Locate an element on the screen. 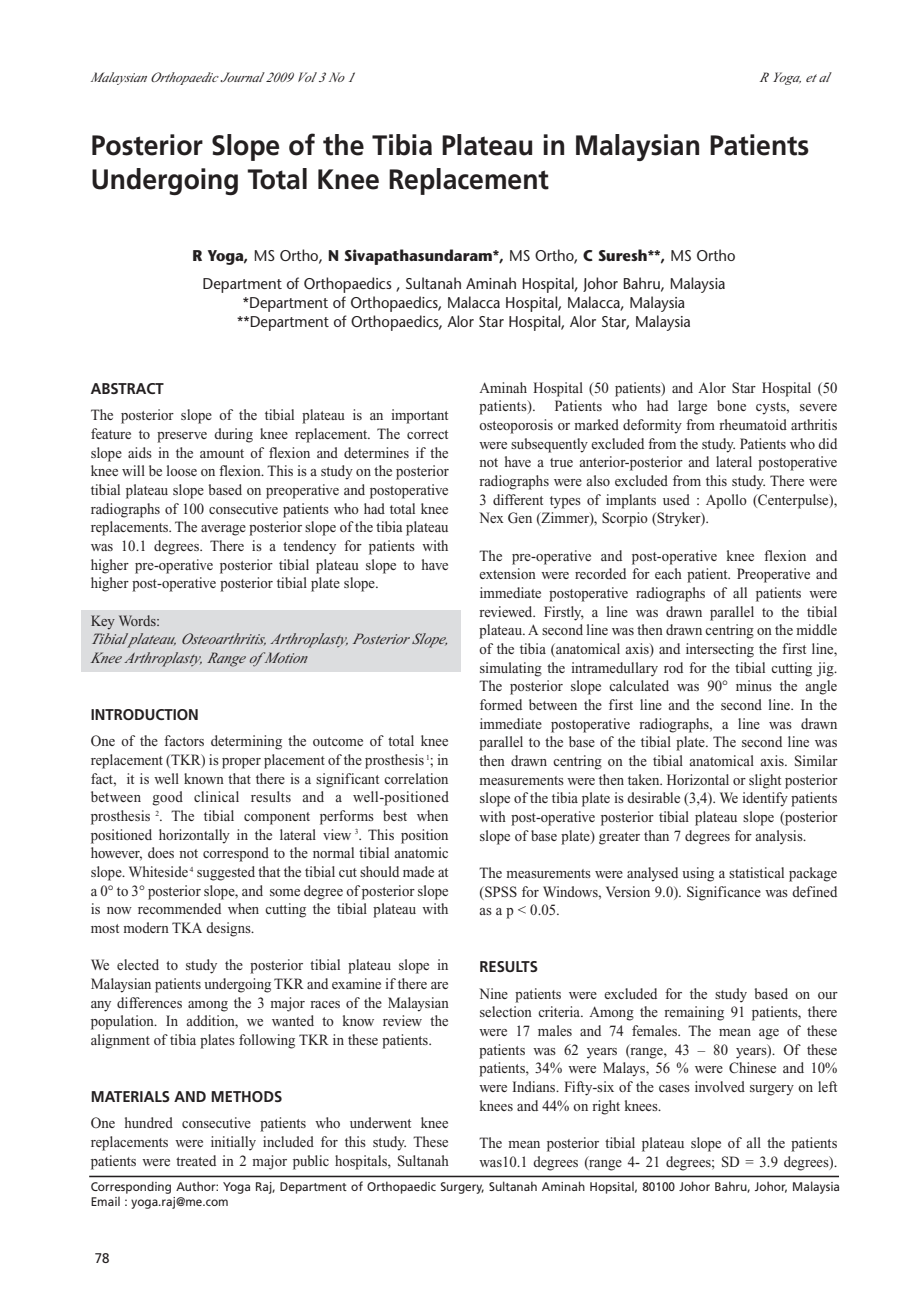 The height and width of the screenshot is (1307, 924). ABSTRACT is located at coordinates (127, 388).
